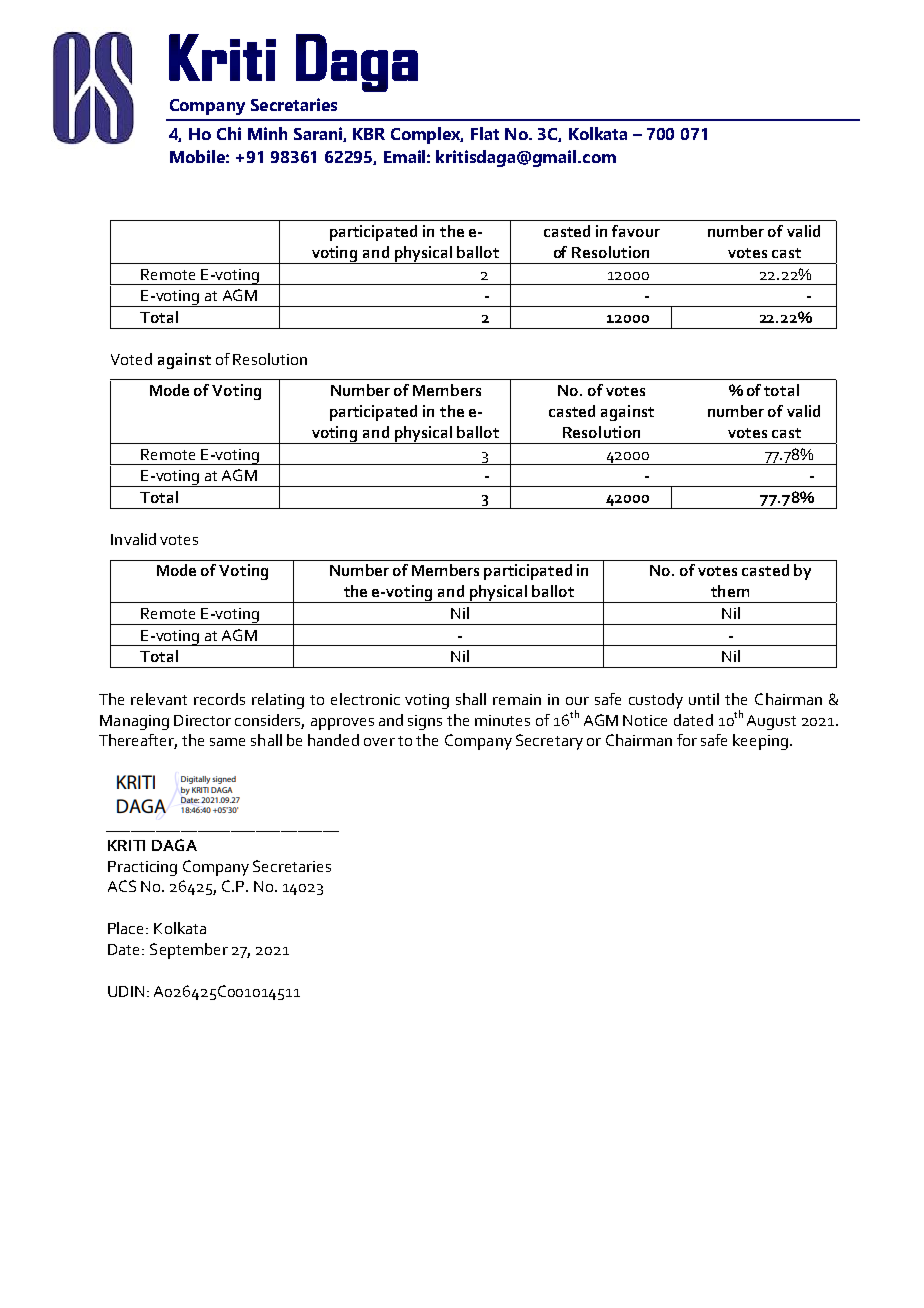 The height and width of the screenshot is (1308, 924). I want to click on records, so click(219, 699).
